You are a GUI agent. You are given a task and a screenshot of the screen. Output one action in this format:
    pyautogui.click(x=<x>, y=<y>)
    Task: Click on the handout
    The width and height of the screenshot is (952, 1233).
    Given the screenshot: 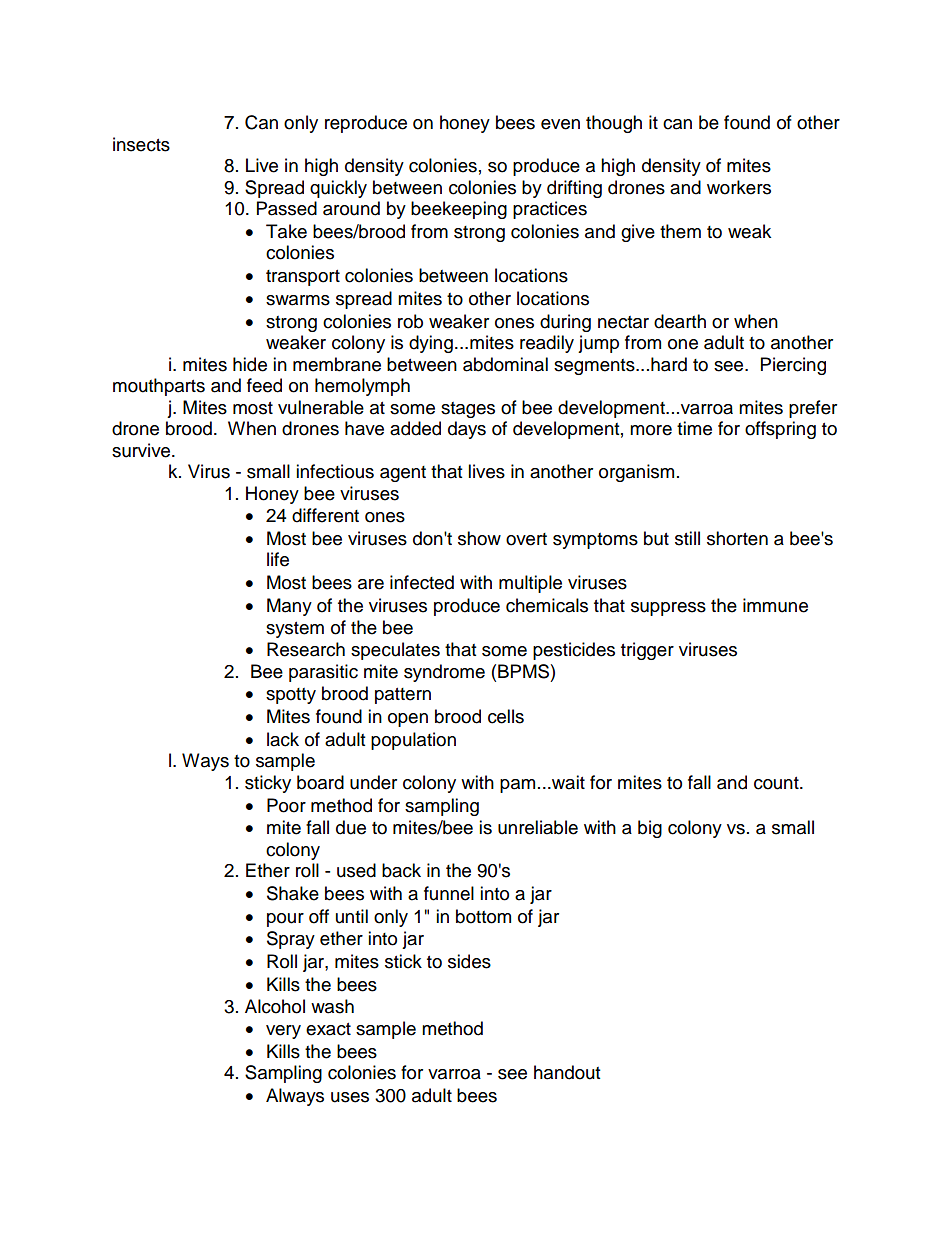 What is the action you would take?
    pyautogui.click(x=567, y=1072)
